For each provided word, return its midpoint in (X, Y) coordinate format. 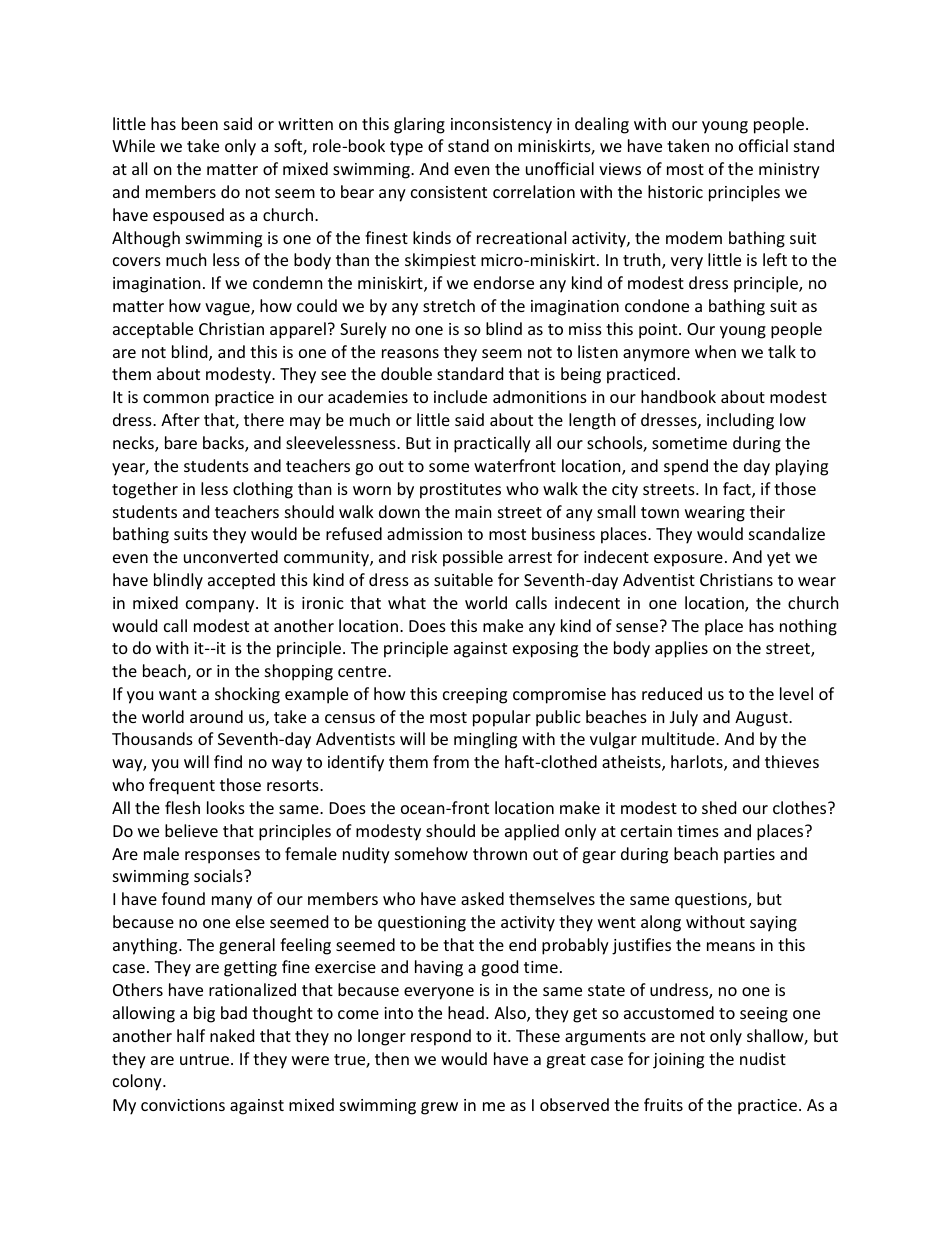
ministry (789, 171)
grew (439, 1108)
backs (224, 444)
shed (719, 807)
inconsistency (501, 126)
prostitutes (460, 491)
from (451, 761)
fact (738, 490)
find (228, 761)
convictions (183, 1105)
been (200, 123)
